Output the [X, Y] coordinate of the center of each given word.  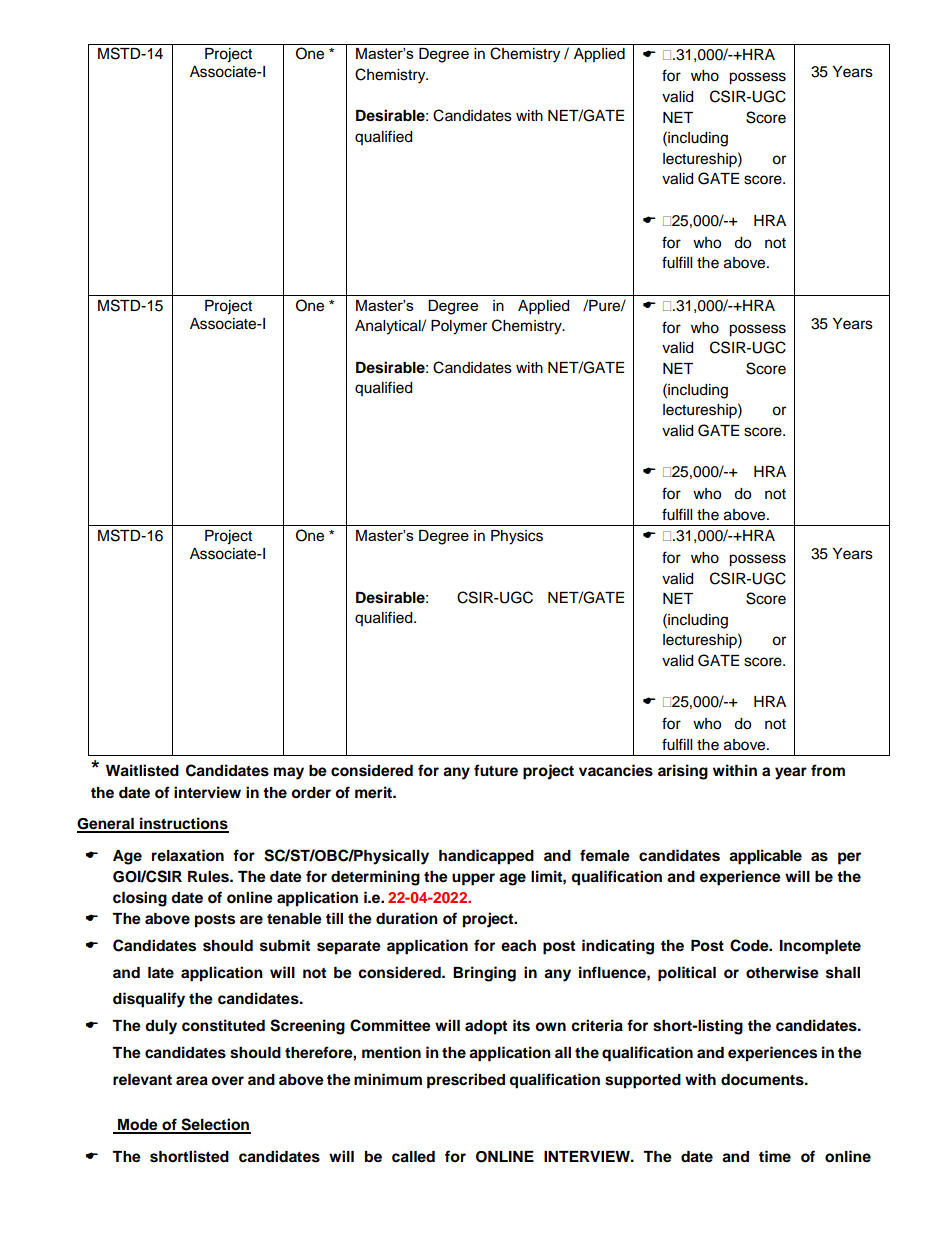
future [496, 770]
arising [683, 772]
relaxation [188, 855]
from [828, 770]
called [413, 1157]
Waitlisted [142, 770]
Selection [215, 1125]
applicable [765, 857]
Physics [517, 537]
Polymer [459, 327]
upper [473, 879]
